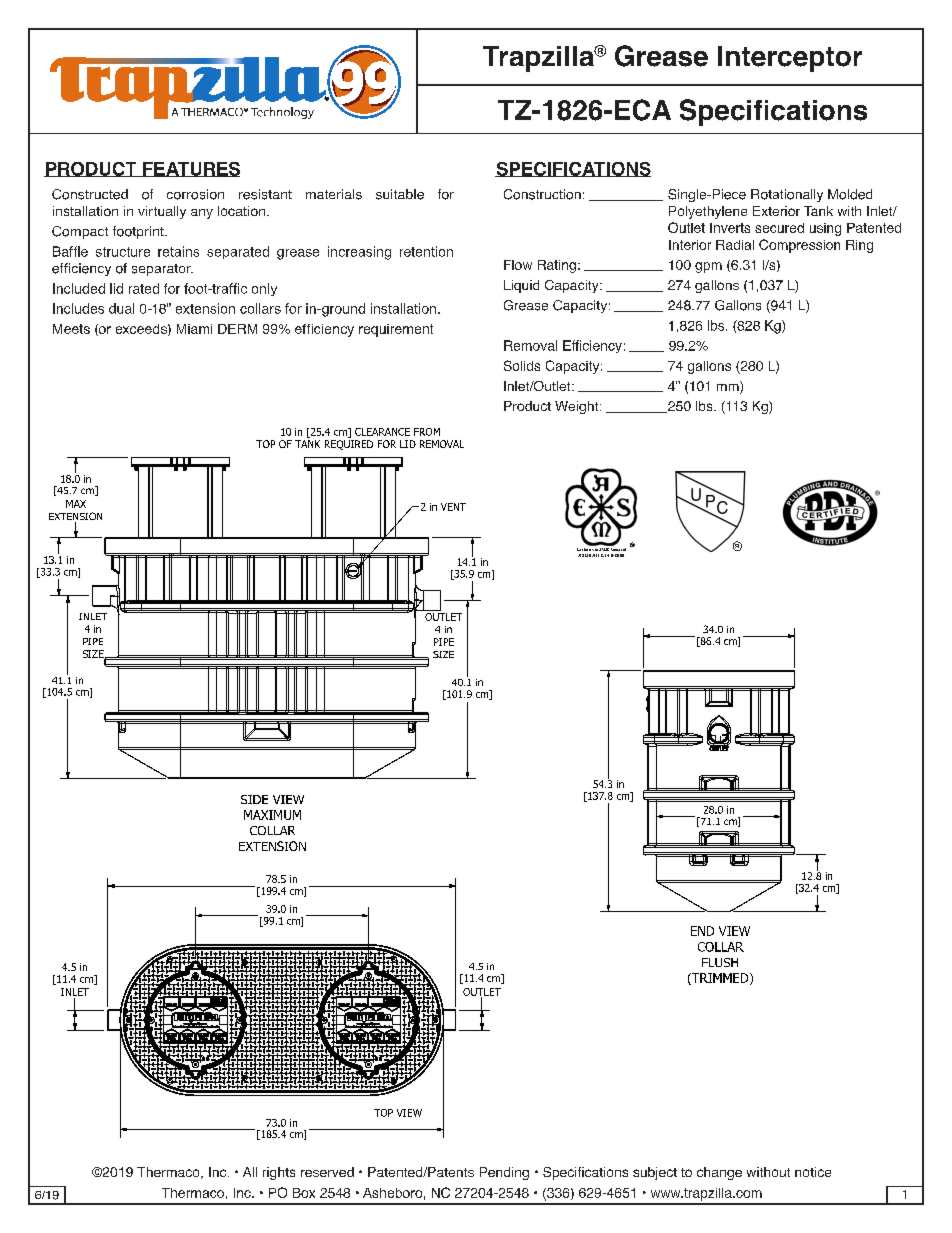  What do you see at coordinates (522, 365) in the image?
I see `Solids` at bounding box center [522, 365].
